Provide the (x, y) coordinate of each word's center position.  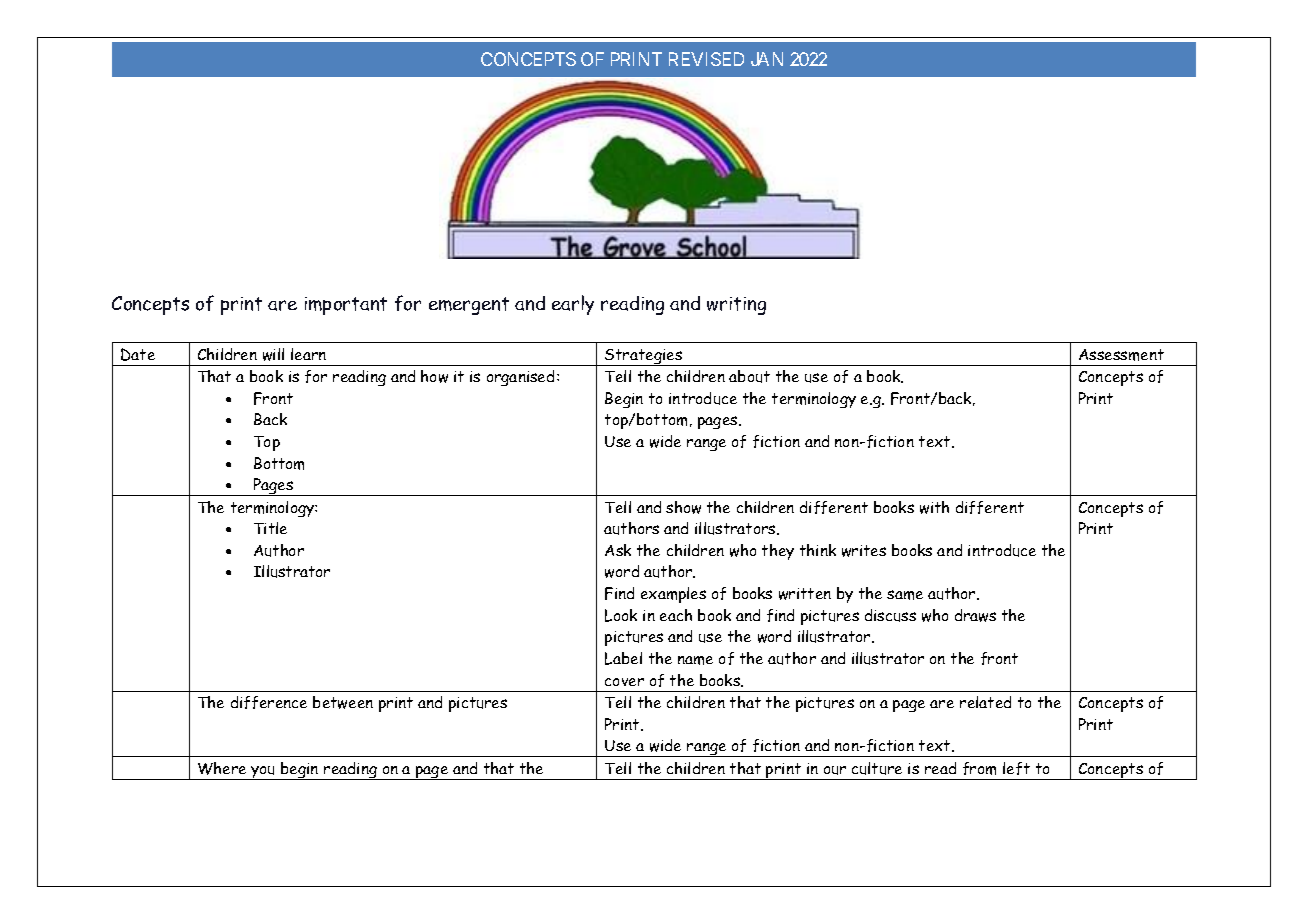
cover (624, 682)
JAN (767, 59)
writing (736, 306)
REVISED (706, 59)
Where (222, 768)
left (1016, 768)
